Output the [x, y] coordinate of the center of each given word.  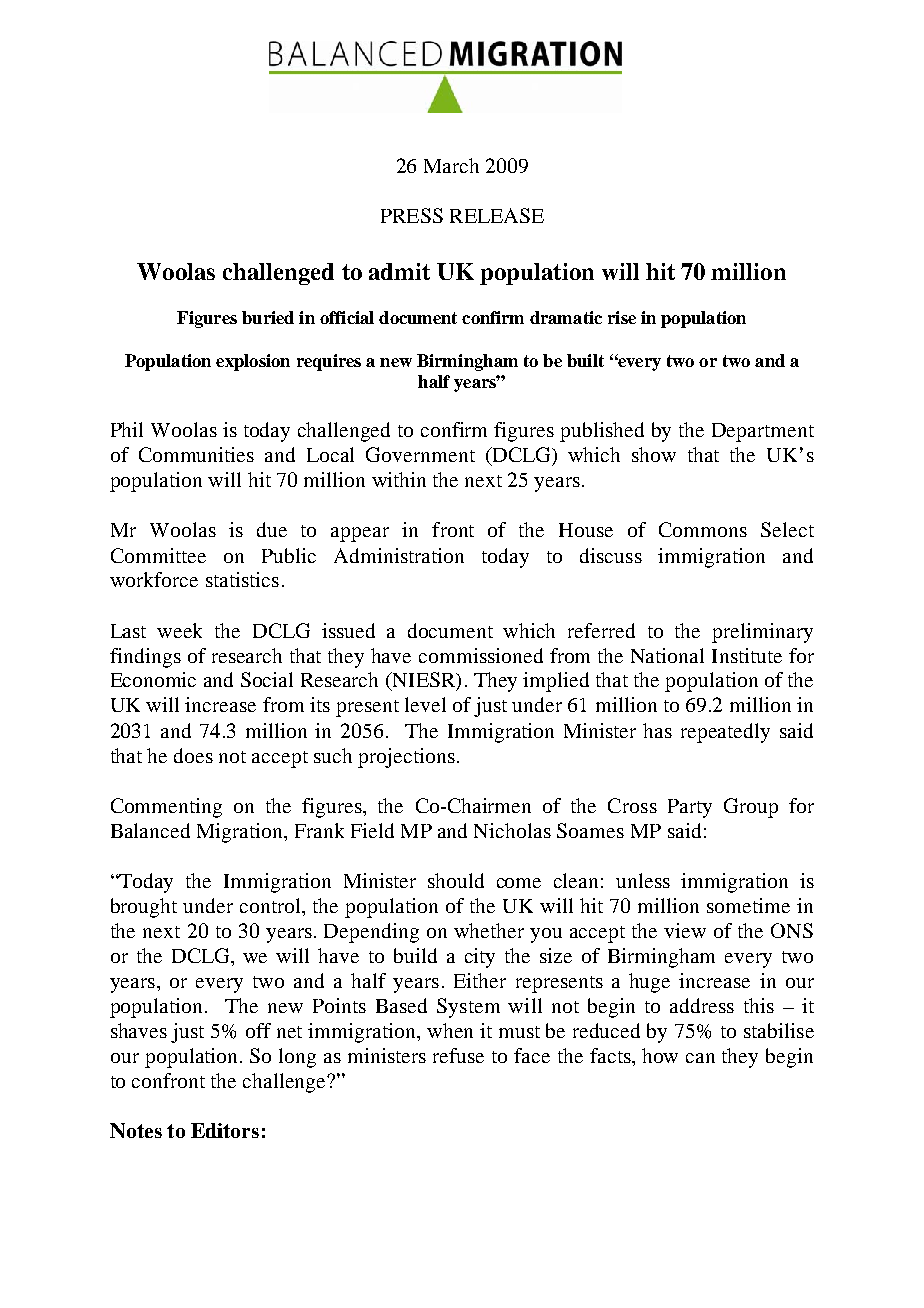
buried [268, 317]
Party [690, 808]
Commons [703, 529]
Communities [196, 454]
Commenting [166, 808]
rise [622, 317]
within [399, 479]
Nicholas [512, 830]
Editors [225, 1130]
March [451, 165]
